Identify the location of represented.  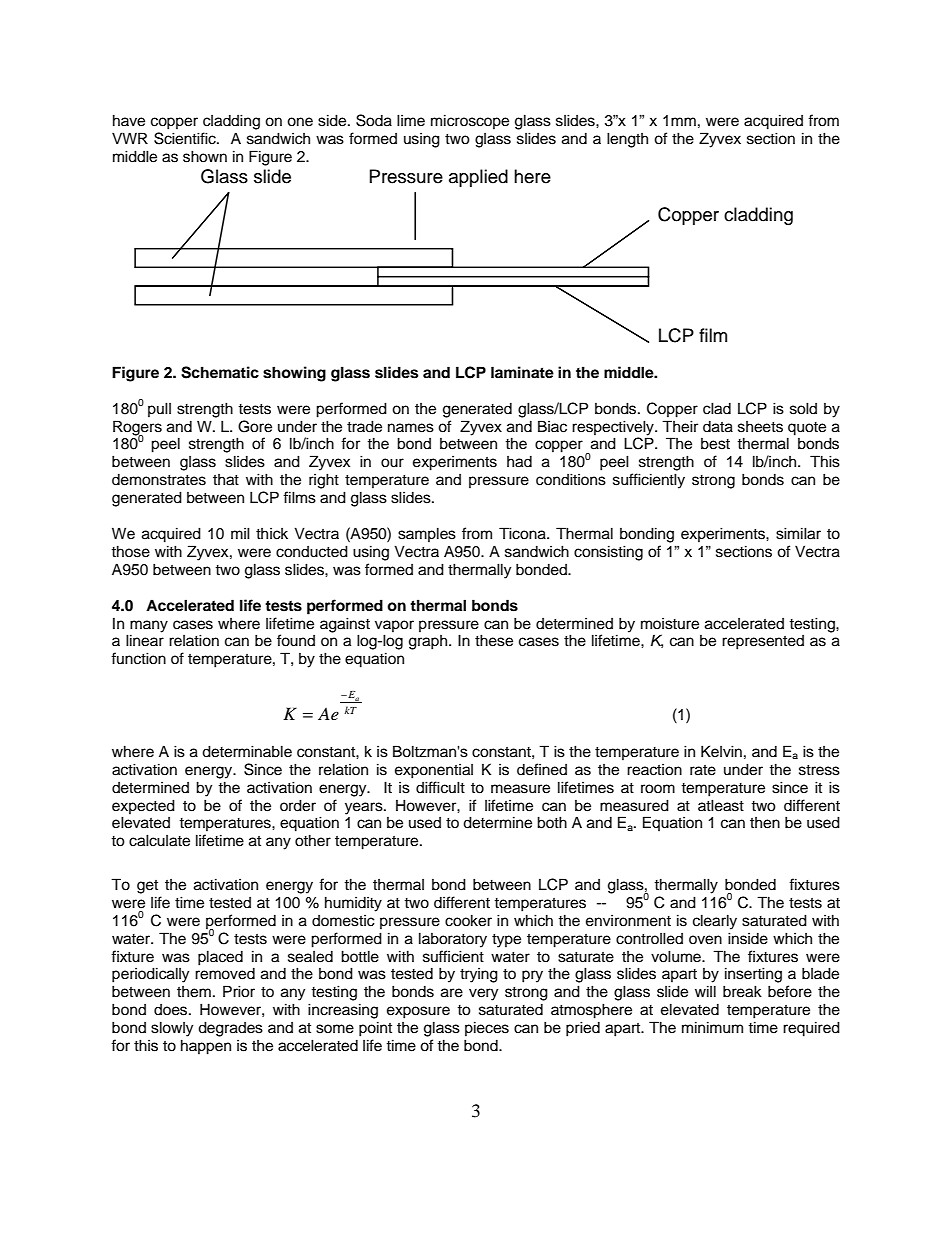
(763, 642).
